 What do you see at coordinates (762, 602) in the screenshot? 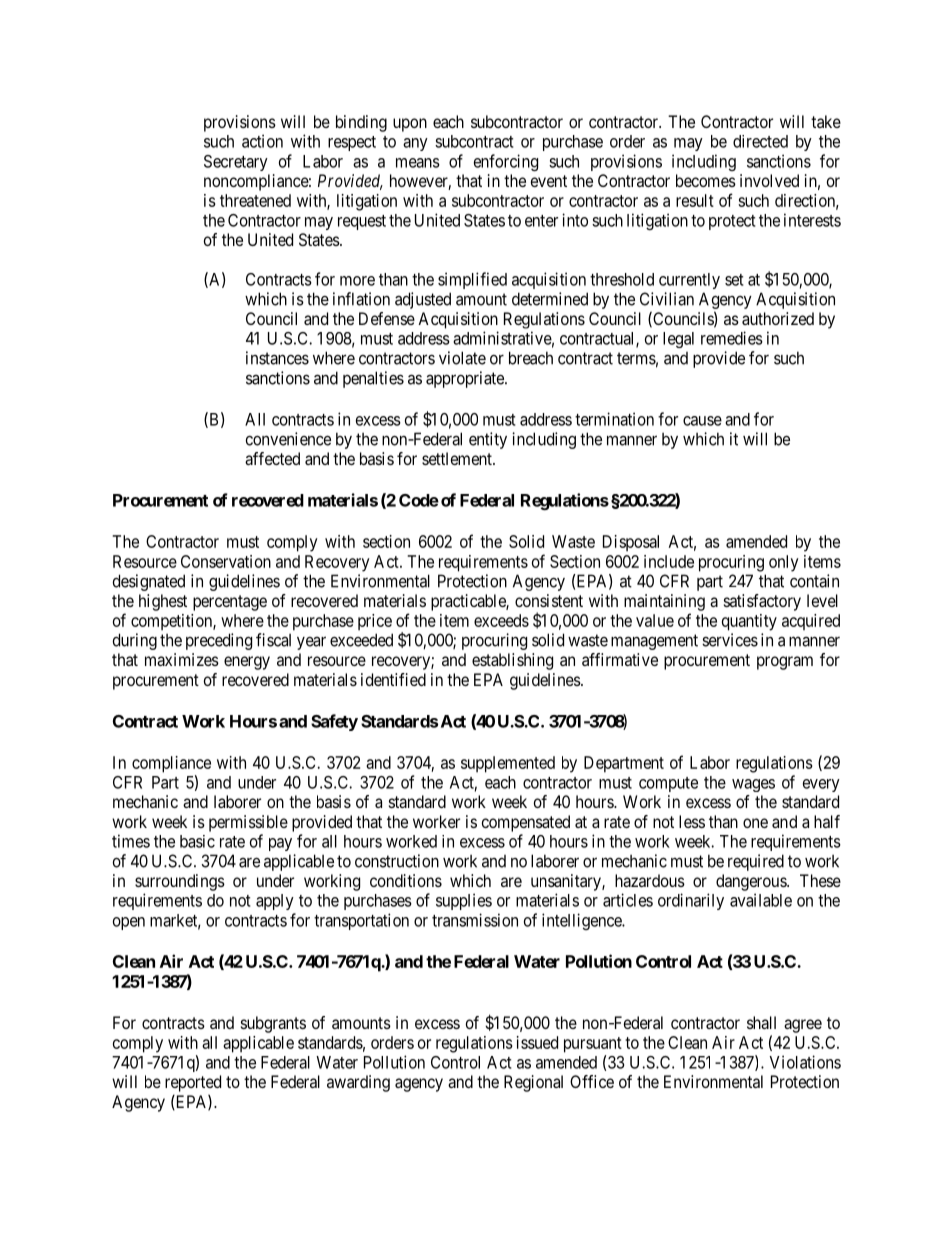
I see `satisfactory` at bounding box center [762, 602].
